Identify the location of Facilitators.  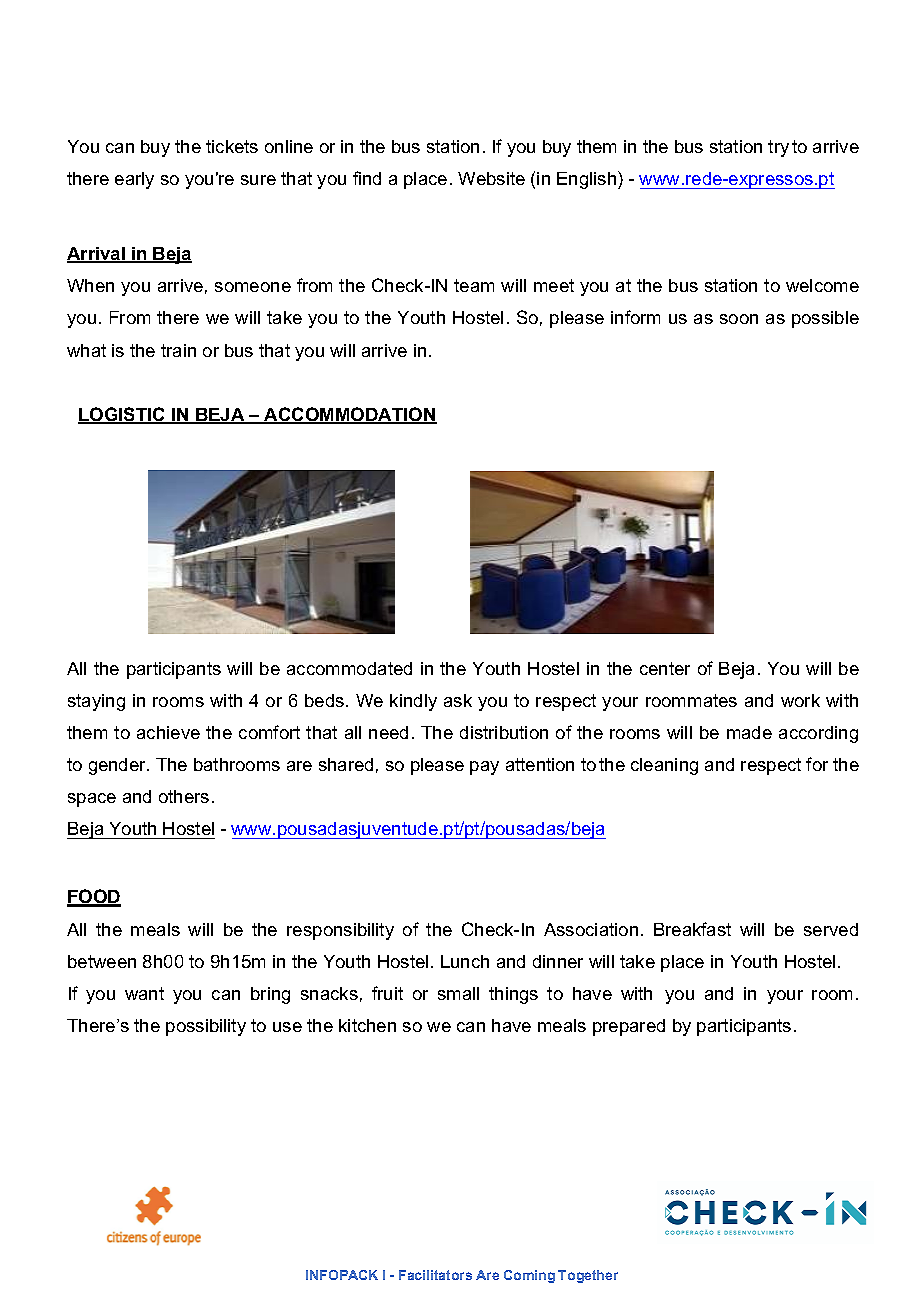
(435, 1275).
